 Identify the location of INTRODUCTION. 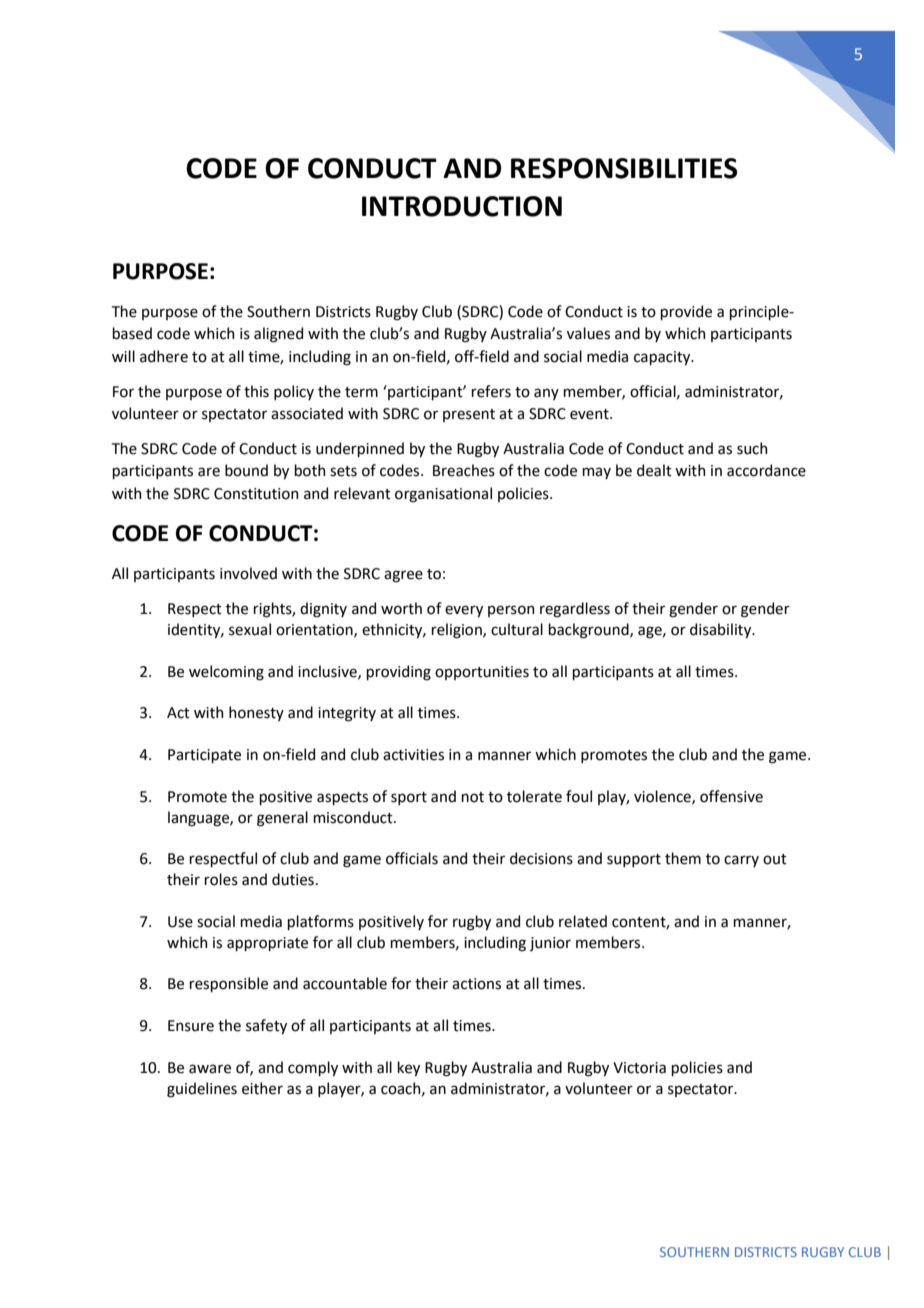
(462, 206).
